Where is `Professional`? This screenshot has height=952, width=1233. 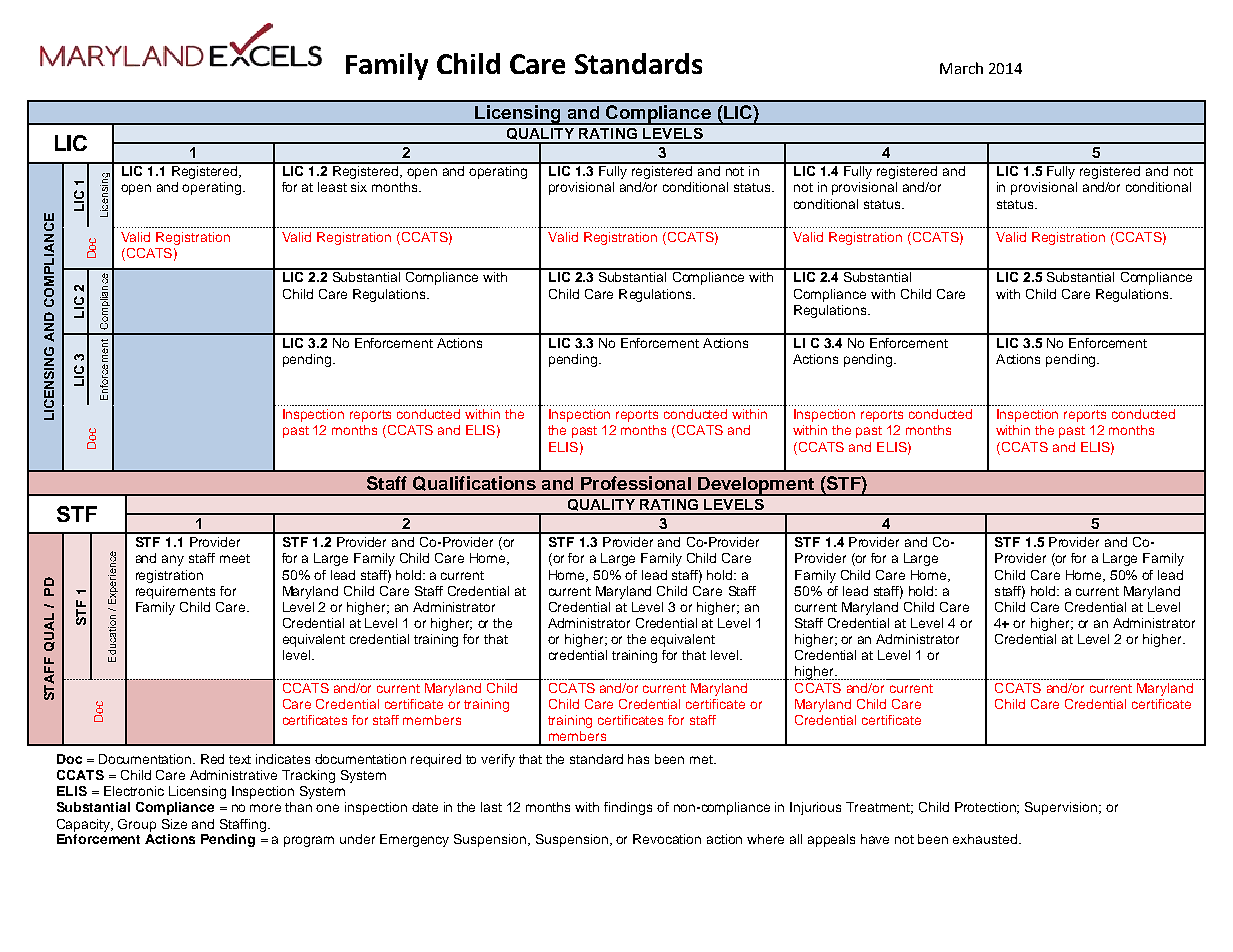 Professional is located at coordinates (636, 483).
